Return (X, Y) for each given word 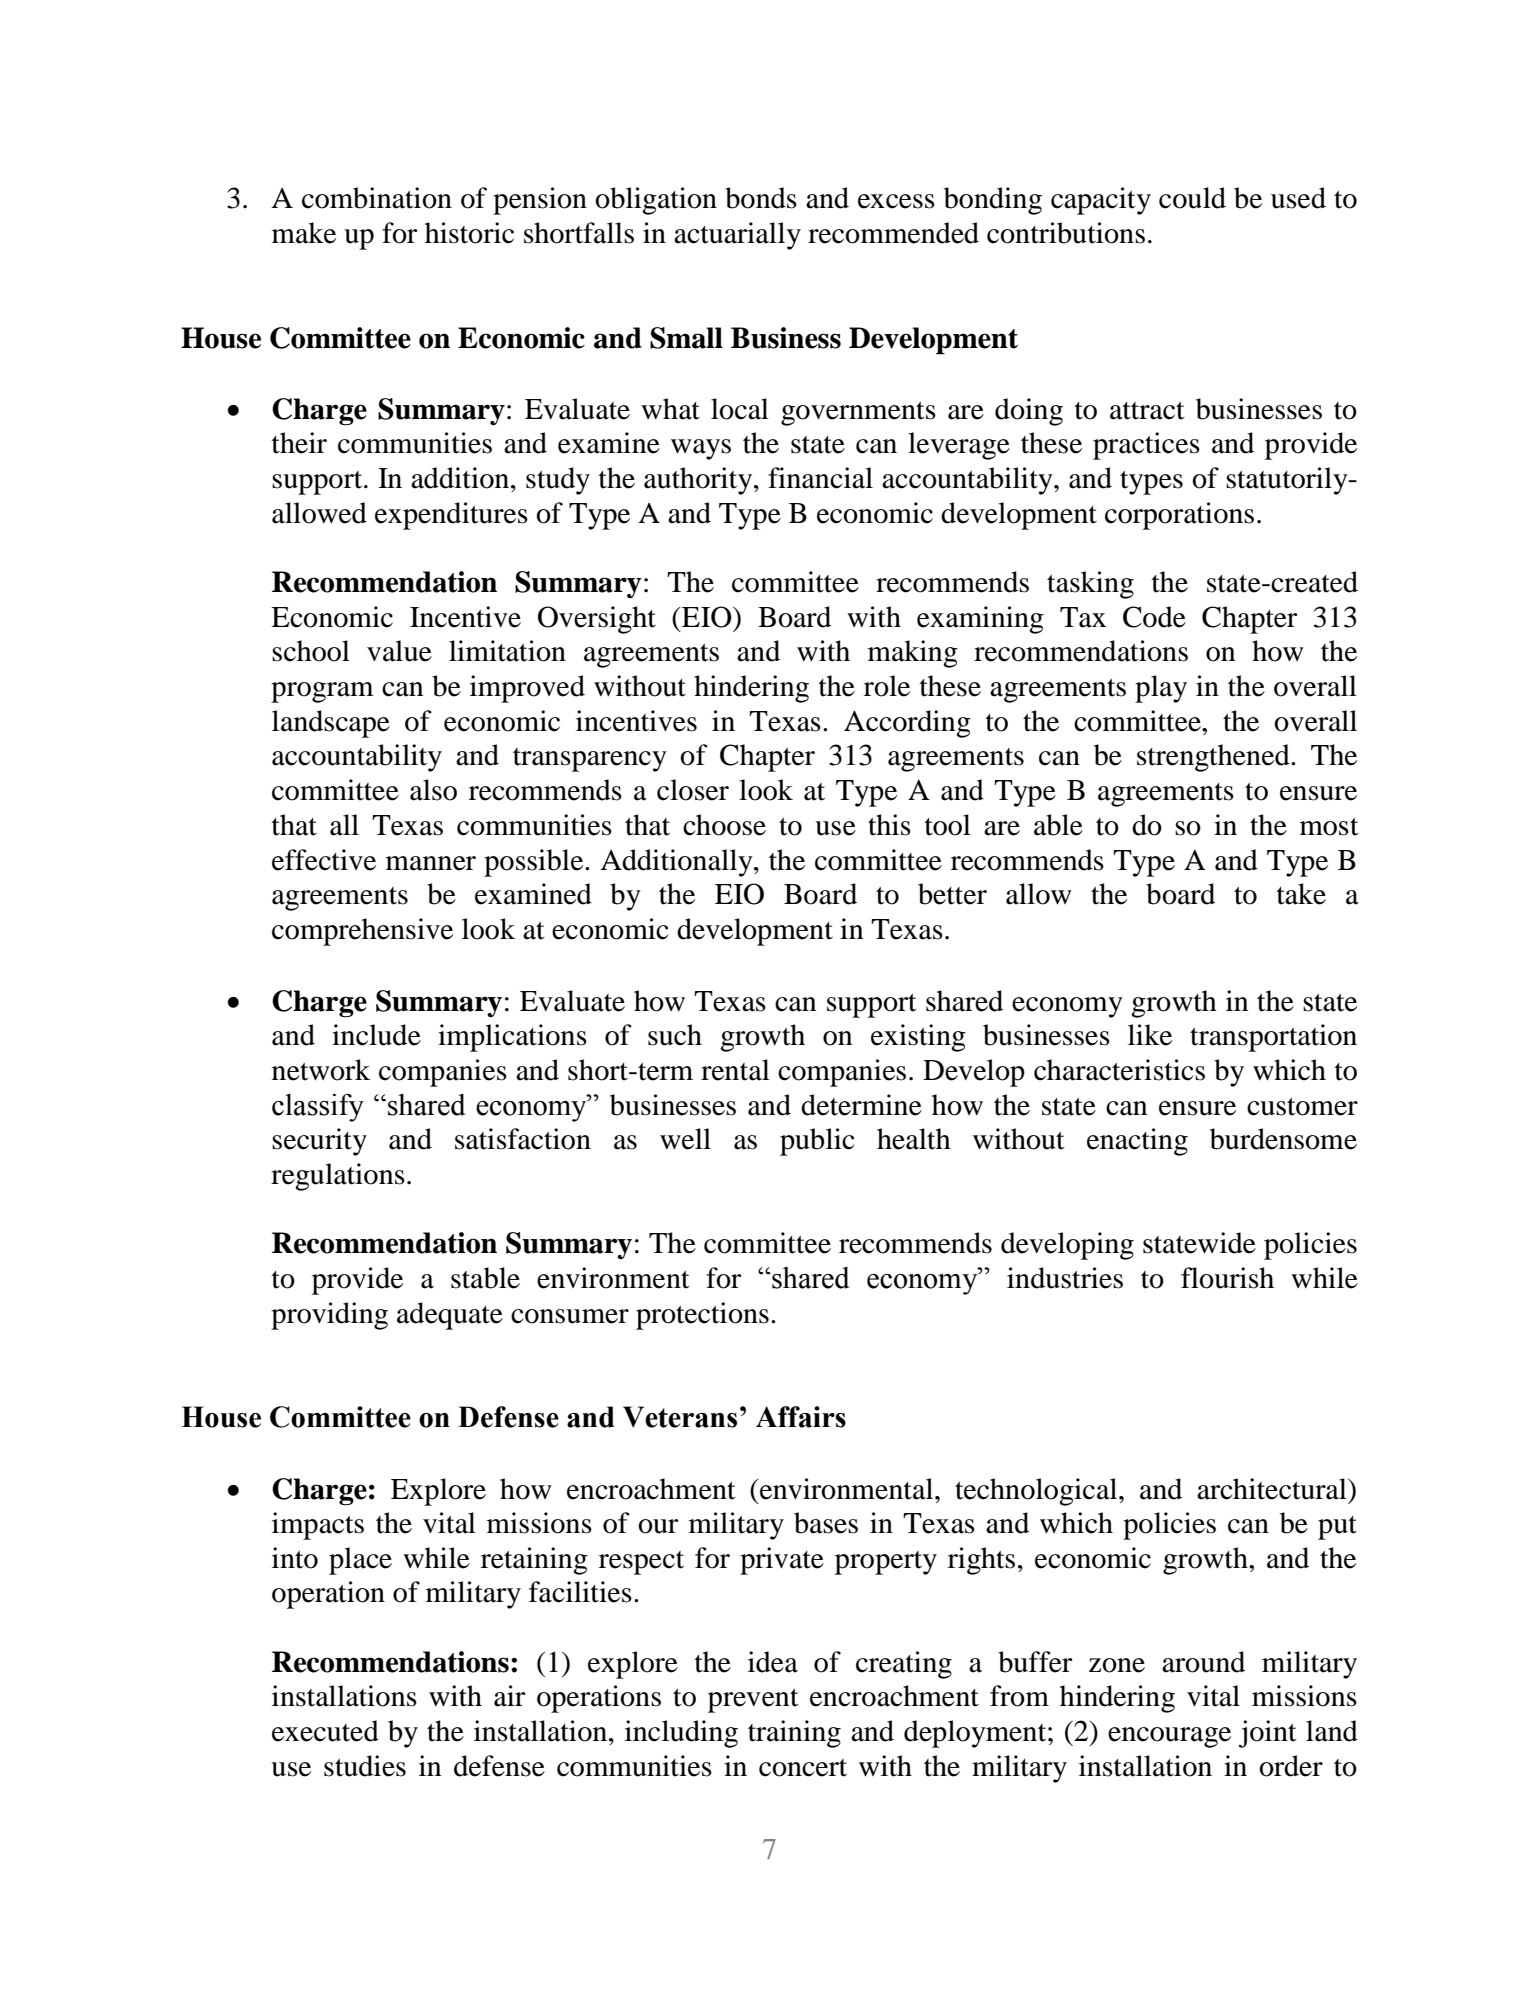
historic (469, 233)
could (1192, 198)
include (376, 1035)
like (1150, 1035)
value (399, 651)
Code (1154, 617)
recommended (893, 233)
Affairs (801, 1417)
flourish (1227, 1278)
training (794, 1734)
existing (918, 1038)
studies (365, 1766)
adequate (450, 1316)
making (913, 654)
